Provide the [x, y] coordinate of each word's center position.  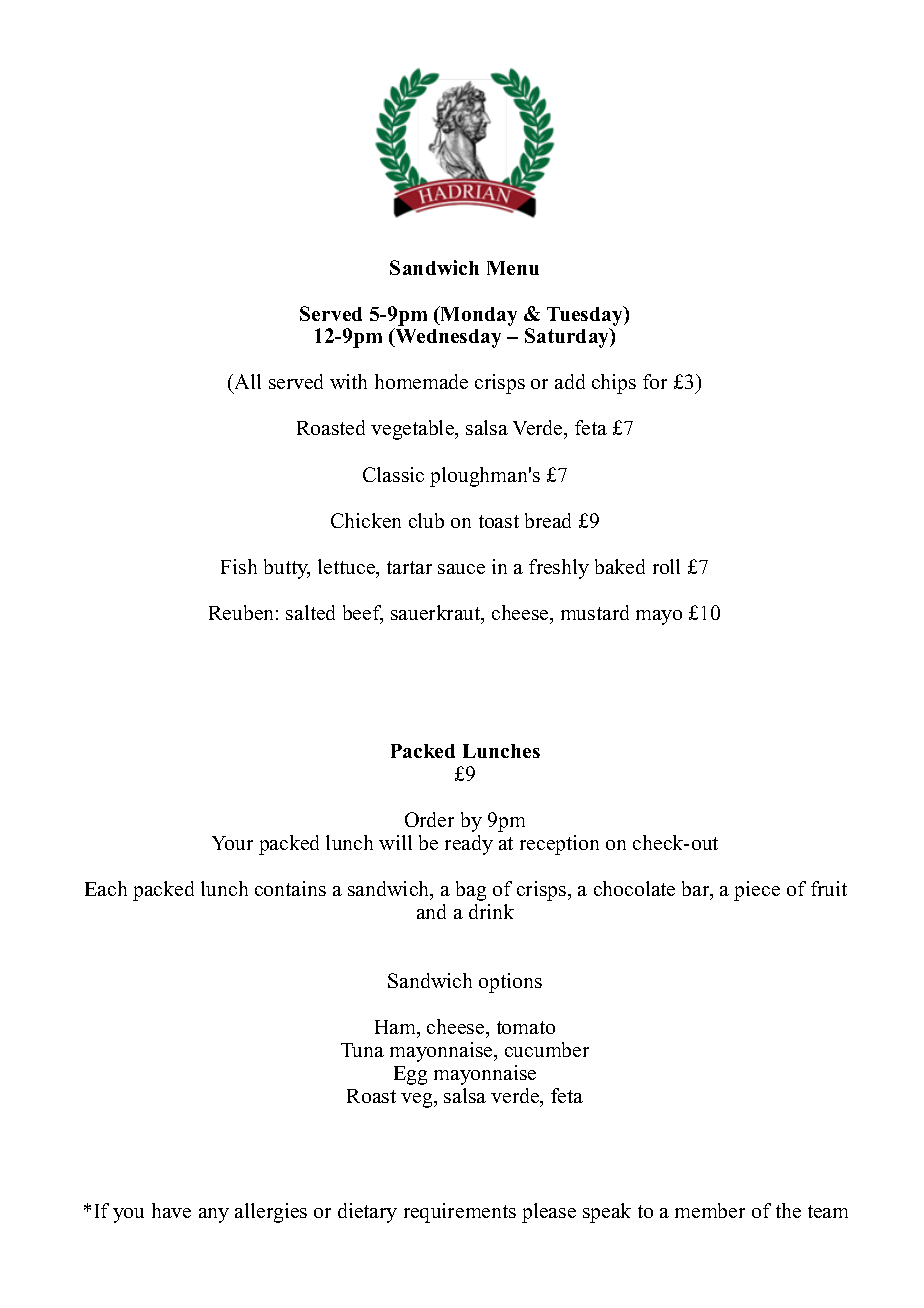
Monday [478, 316]
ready [469, 845]
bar [697, 890]
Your [232, 843]
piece [757, 891]
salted [310, 612]
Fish [239, 566]
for [655, 381]
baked [620, 566]
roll [666, 566]
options [510, 983]
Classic [393, 474]
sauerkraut [437, 614]
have [171, 1210]
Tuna [362, 1050]
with [348, 381]
